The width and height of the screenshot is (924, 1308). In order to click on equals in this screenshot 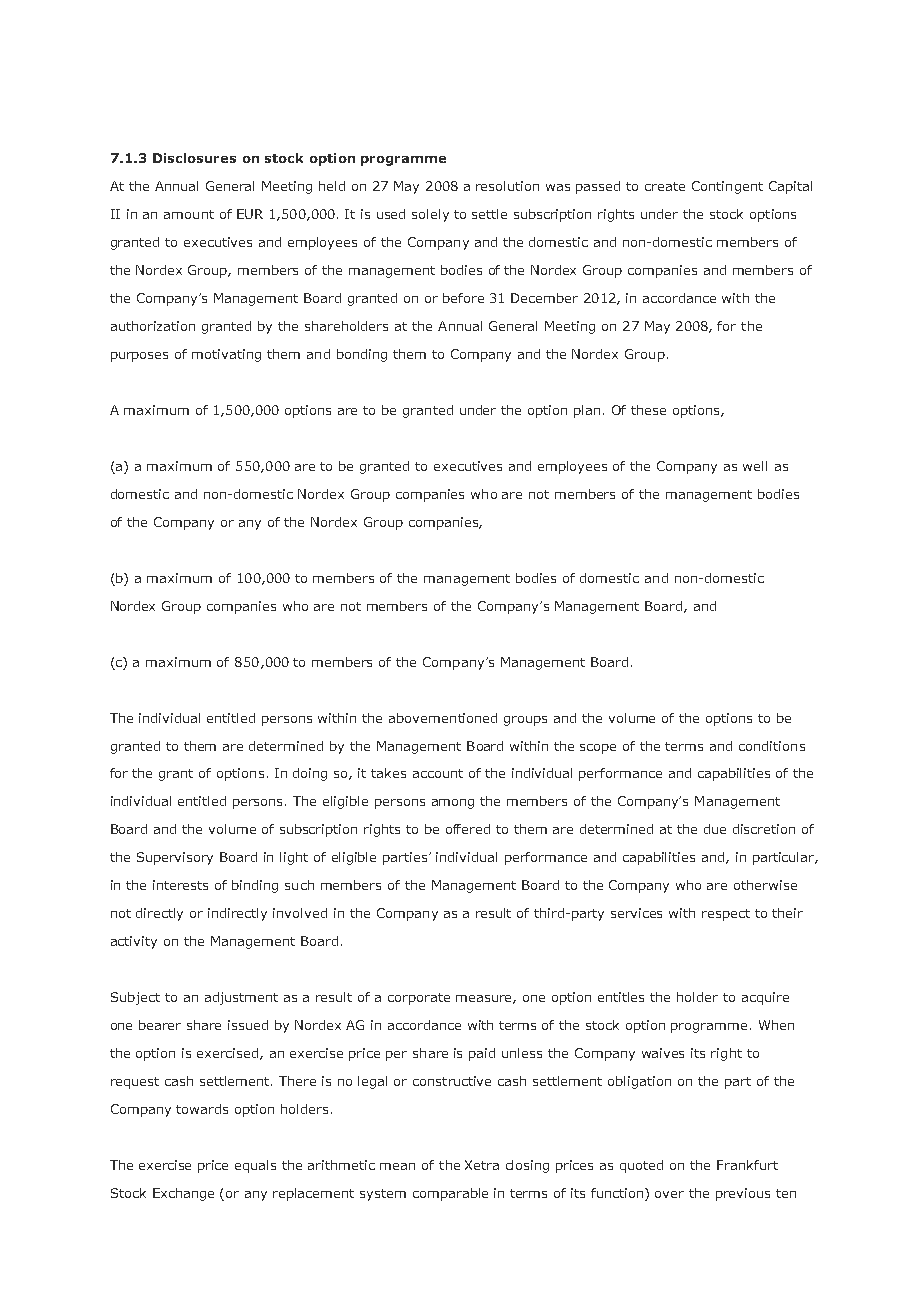, I will do `click(255, 1166)`.
